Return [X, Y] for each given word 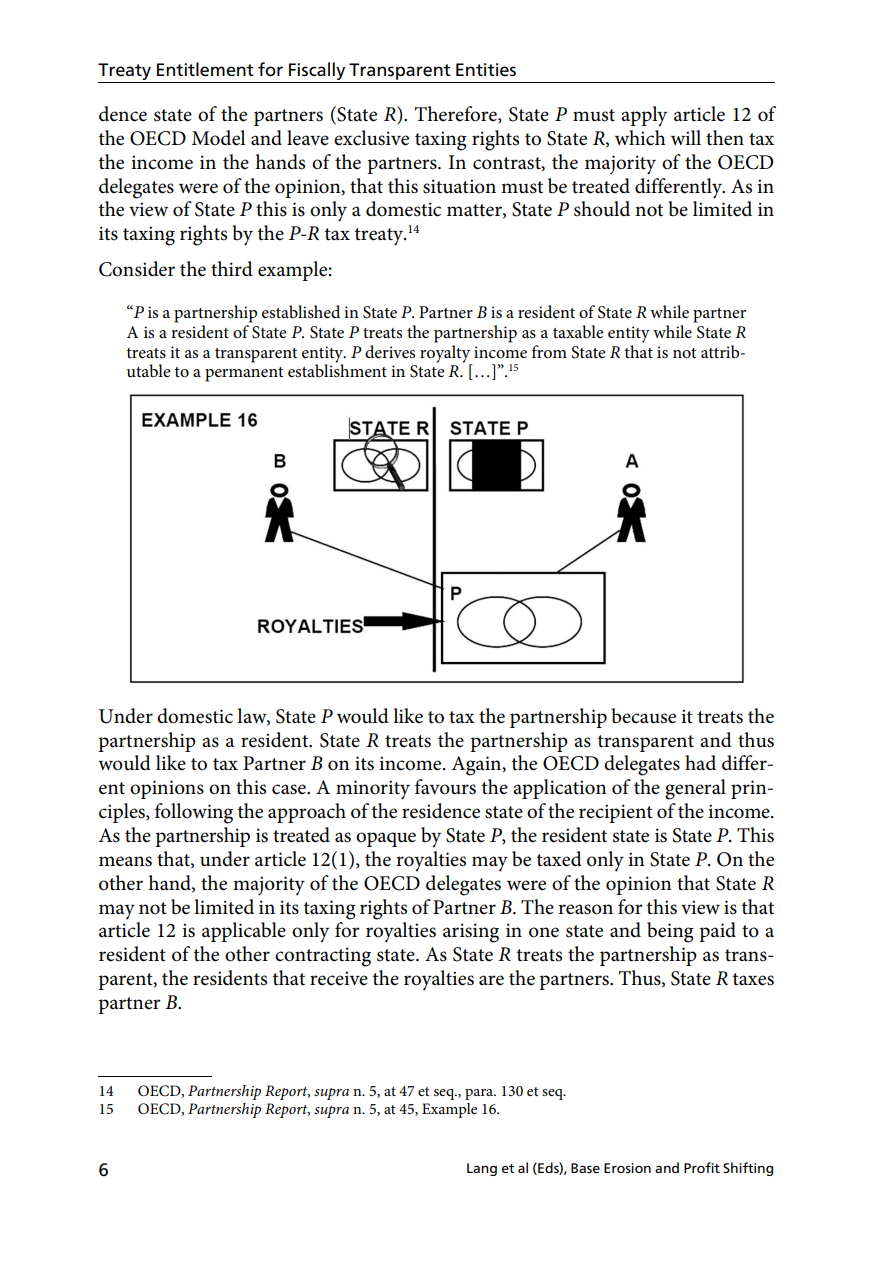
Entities [486, 70]
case [290, 789]
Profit [702, 1167]
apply [644, 116]
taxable [578, 331]
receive [339, 978]
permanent [244, 374]
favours [445, 787]
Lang [482, 1169]
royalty [446, 353]
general [695, 789]
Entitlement [205, 69]
